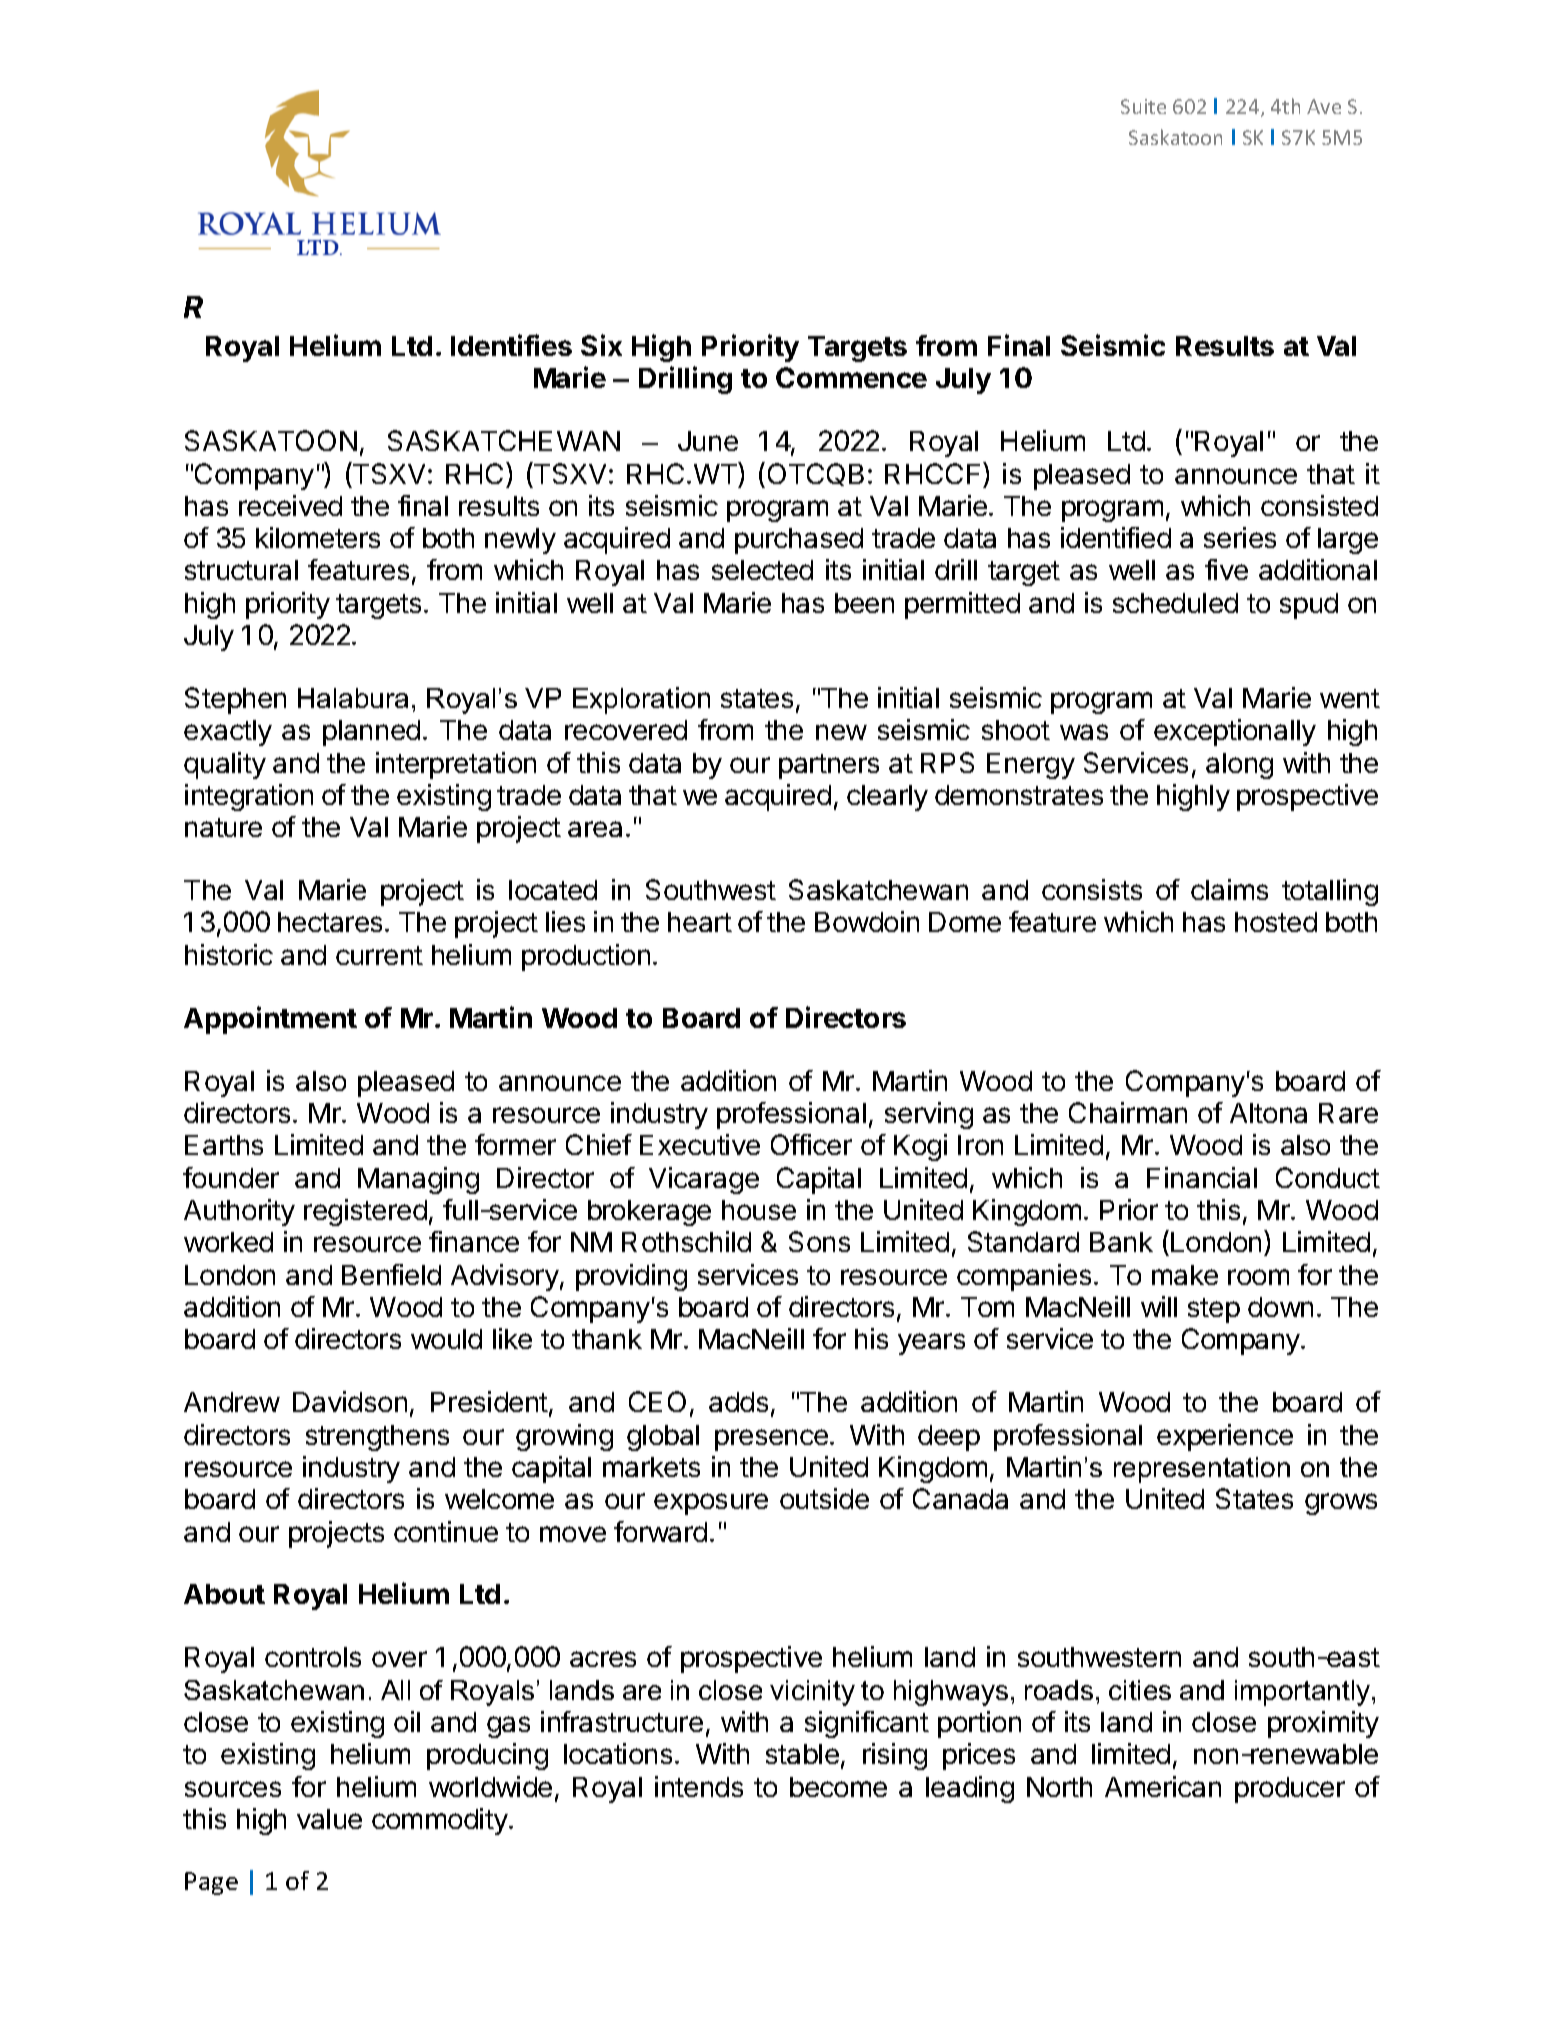 The image size is (1563, 2023). Describe the element at coordinates (1276, 922) in the document. I see `hosted` at that location.
